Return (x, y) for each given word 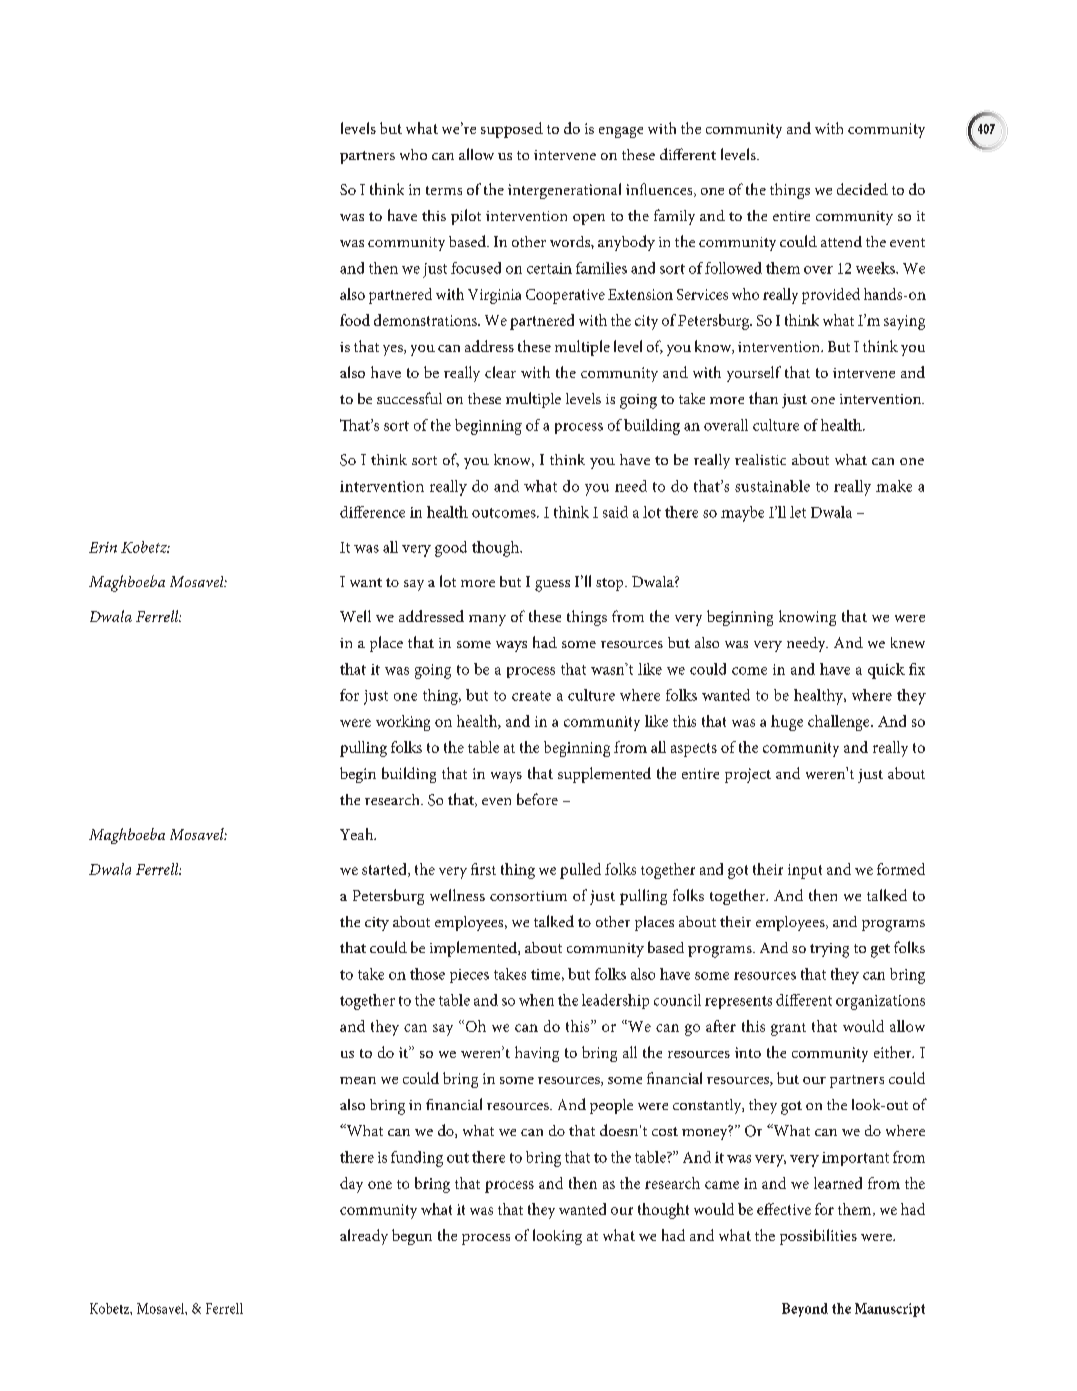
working (403, 723)
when (536, 1000)
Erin (103, 547)
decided (862, 189)
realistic (760, 459)
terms (444, 190)
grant (788, 1029)
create (531, 696)
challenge (840, 723)
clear (500, 372)
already (364, 1237)
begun (412, 1237)
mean (358, 1080)
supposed (512, 130)
